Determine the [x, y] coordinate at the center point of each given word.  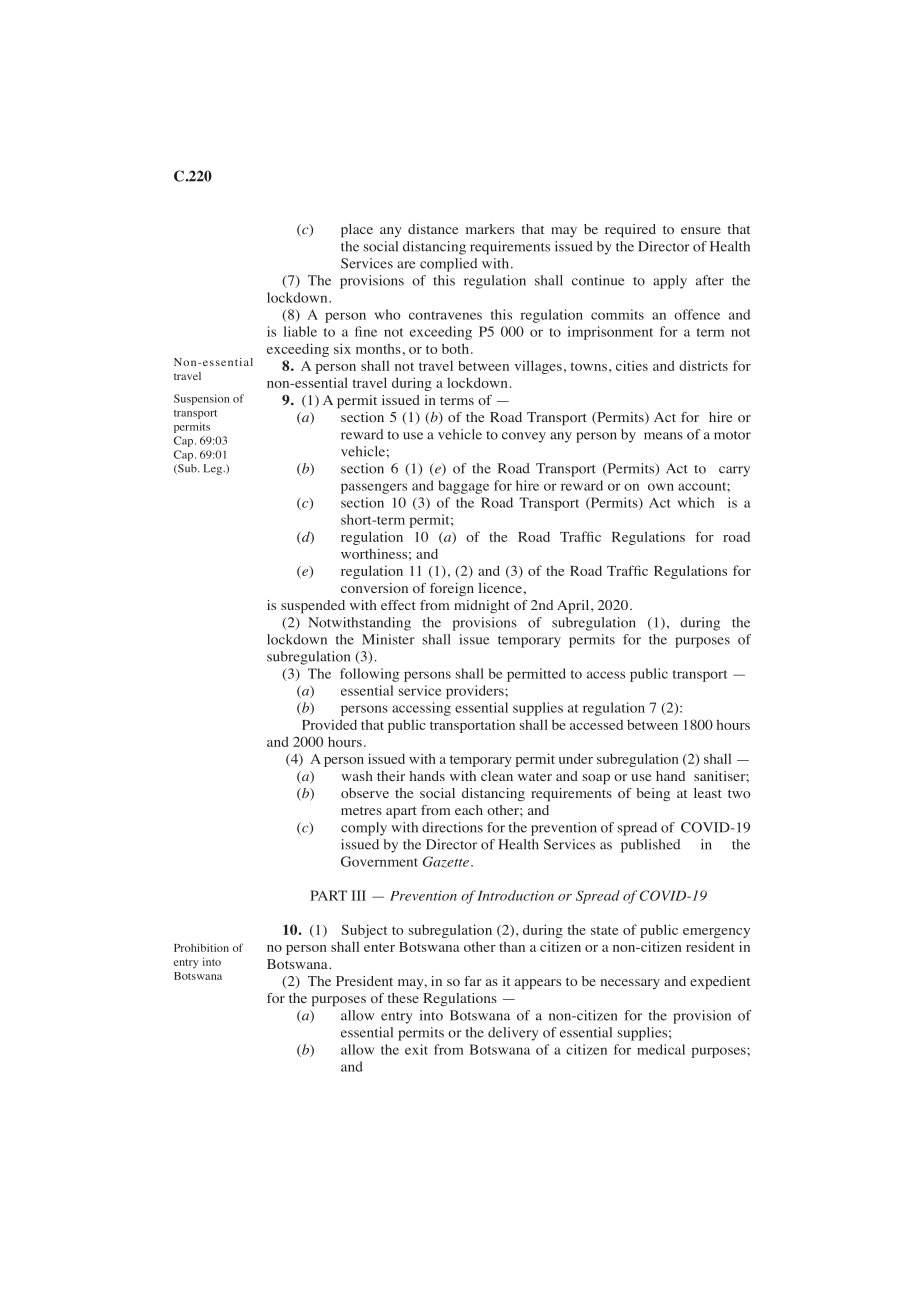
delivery [513, 1034]
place [357, 231]
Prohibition [201, 947]
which [696, 502]
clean [497, 776]
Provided [329, 724]
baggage [463, 487]
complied [448, 265]
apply [670, 282]
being [653, 794]
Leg [213, 469]
